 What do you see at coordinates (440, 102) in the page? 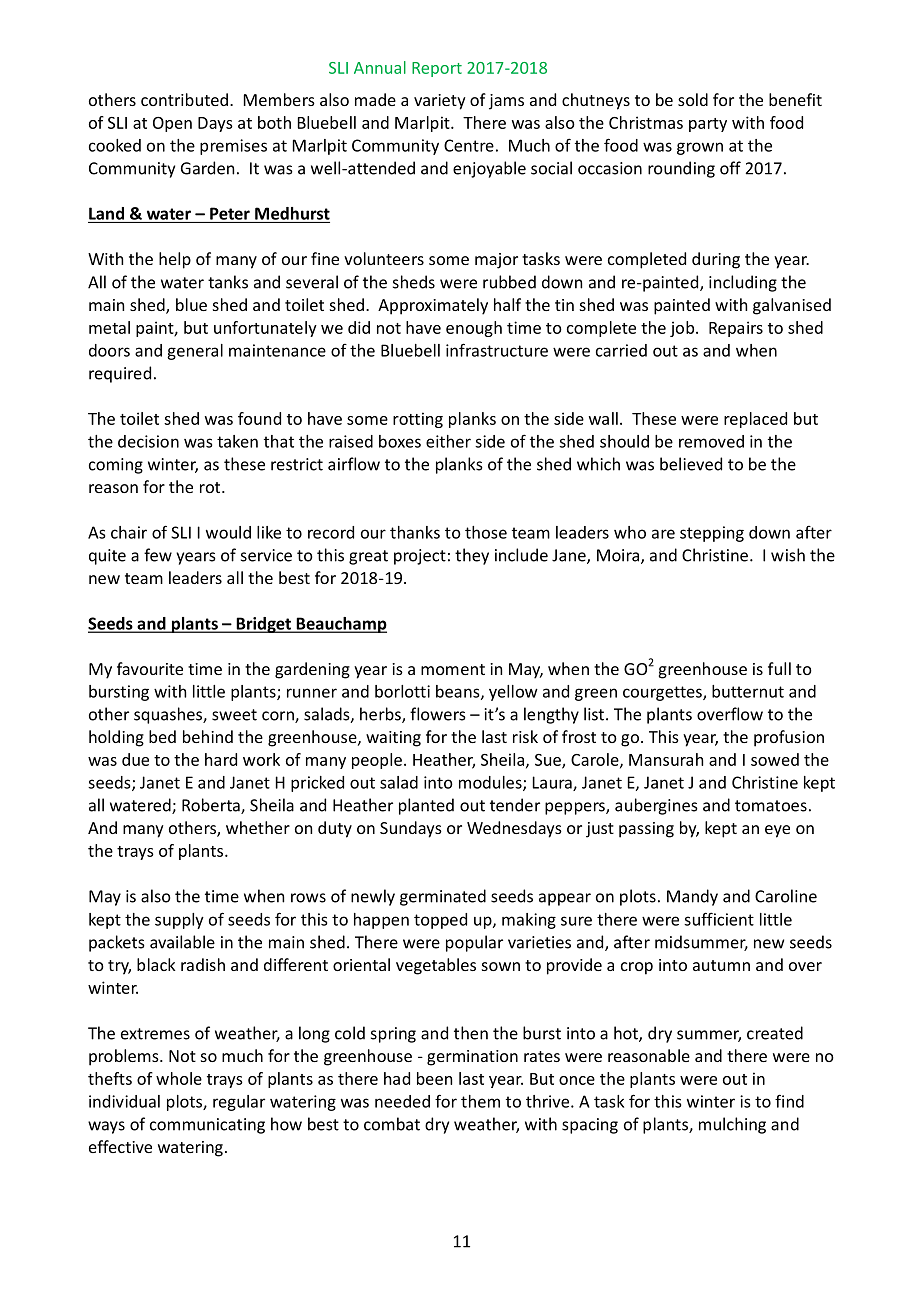
I see `variety` at bounding box center [440, 102].
